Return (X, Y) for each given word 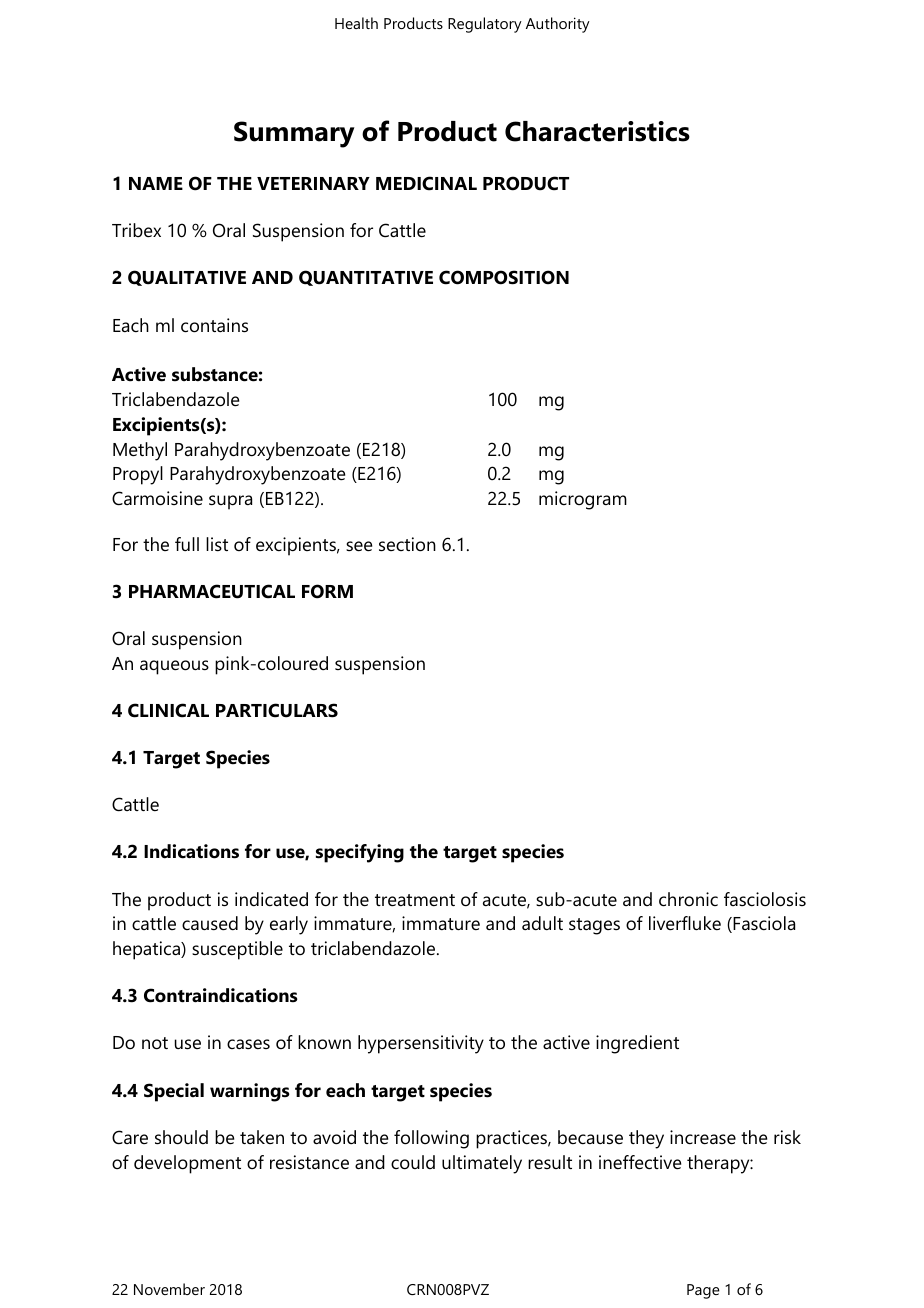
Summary (294, 134)
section (407, 544)
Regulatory (485, 25)
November (169, 1289)
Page (703, 1291)
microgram (583, 500)
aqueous (174, 667)
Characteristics (597, 131)
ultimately (482, 1164)
